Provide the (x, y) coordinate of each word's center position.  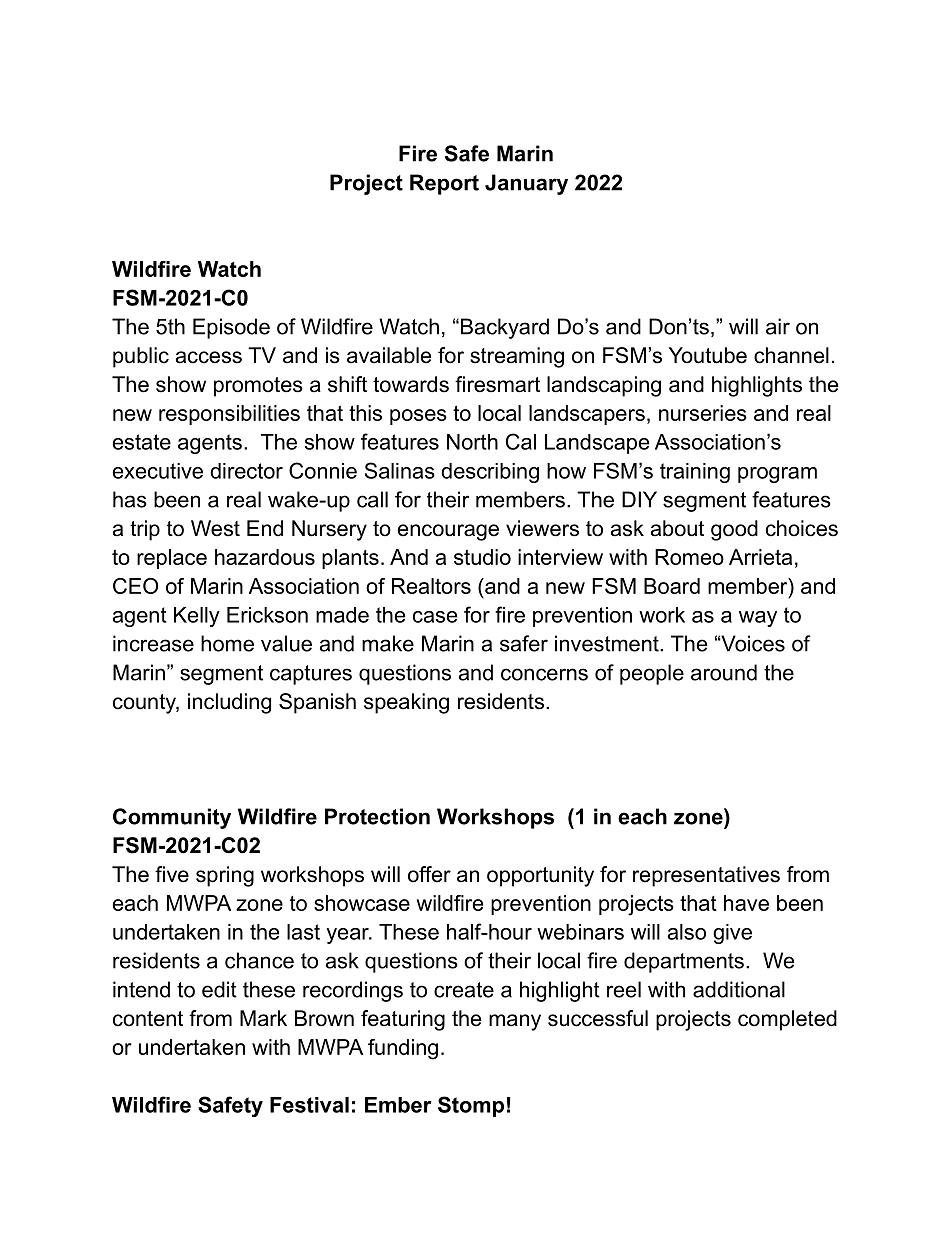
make (388, 643)
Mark (263, 1018)
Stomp (471, 1106)
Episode (231, 328)
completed (787, 1020)
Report (444, 184)
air (778, 326)
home (227, 643)
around (724, 672)
